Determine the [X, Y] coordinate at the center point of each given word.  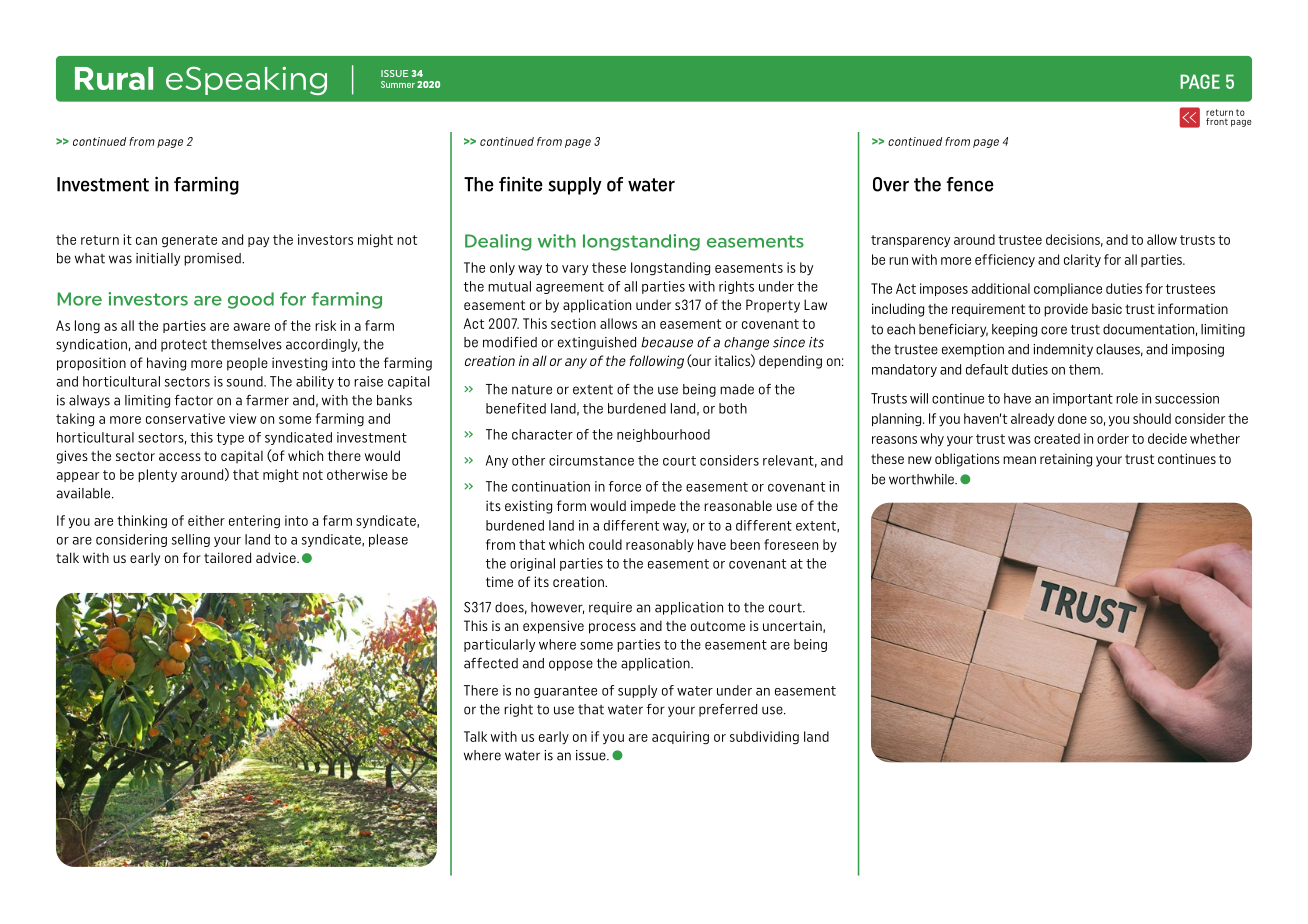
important [1083, 399]
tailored [227, 557]
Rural [114, 78]
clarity [1082, 261]
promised [213, 259]
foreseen [791, 544]
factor [194, 400]
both [733, 408]
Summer [398, 84]
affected [491, 663]
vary [575, 270]
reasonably [660, 546]
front [1218, 120]
